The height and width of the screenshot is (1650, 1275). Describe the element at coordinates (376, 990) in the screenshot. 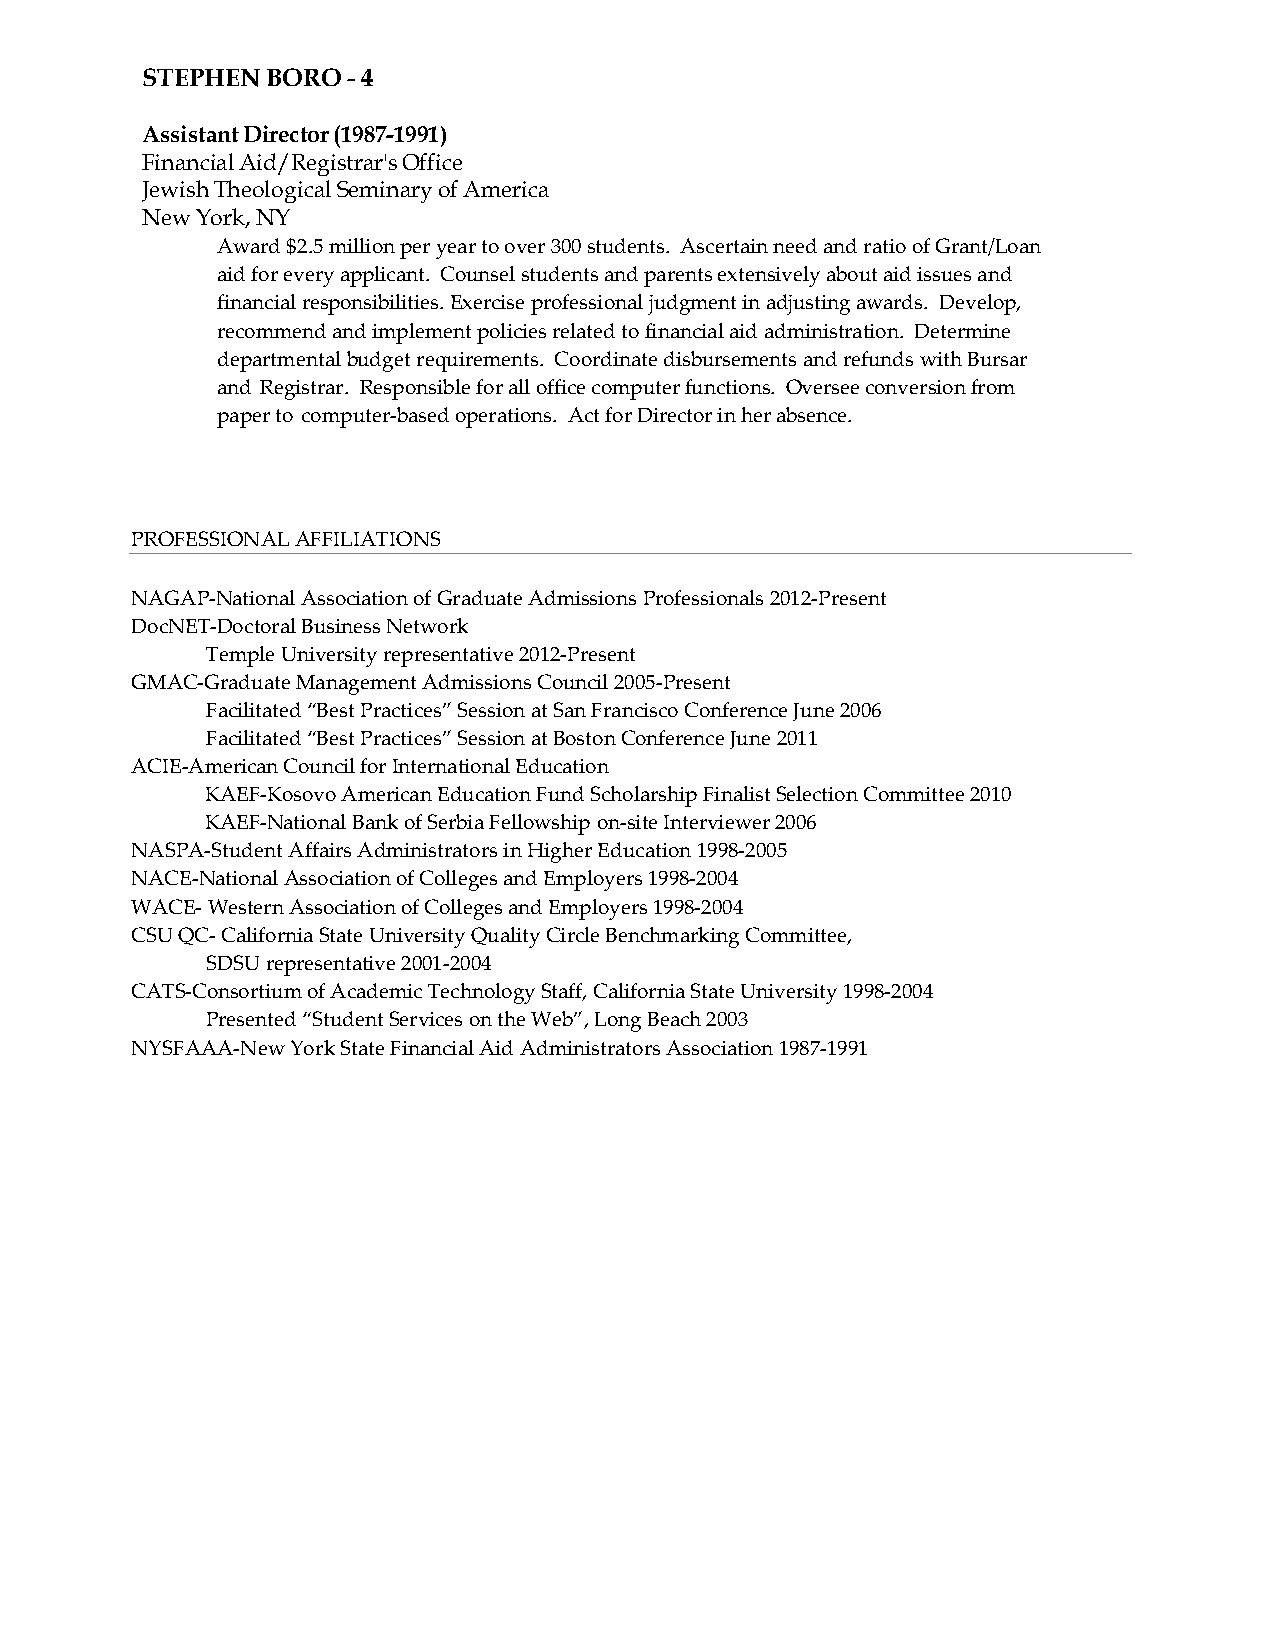

I see `Academic` at that location.
